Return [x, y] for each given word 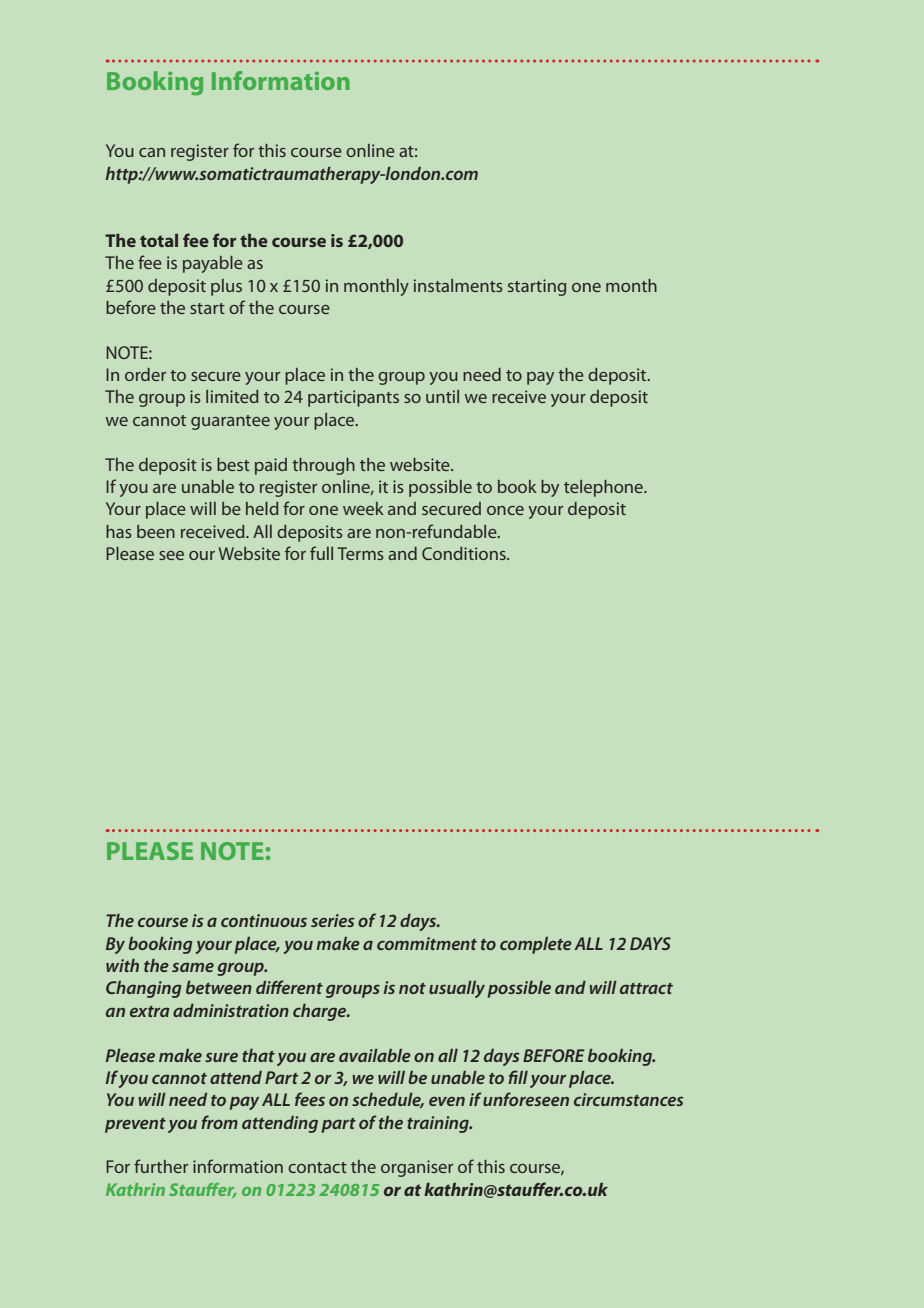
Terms [360, 553]
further [161, 1166]
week [363, 508]
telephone [604, 488]
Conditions [465, 553]
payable [213, 264]
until [442, 396]
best [233, 464]
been [156, 531]
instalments [458, 285]
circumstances [628, 1099]
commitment [427, 943]
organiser [417, 1168]
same [193, 967]
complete [536, 945]
